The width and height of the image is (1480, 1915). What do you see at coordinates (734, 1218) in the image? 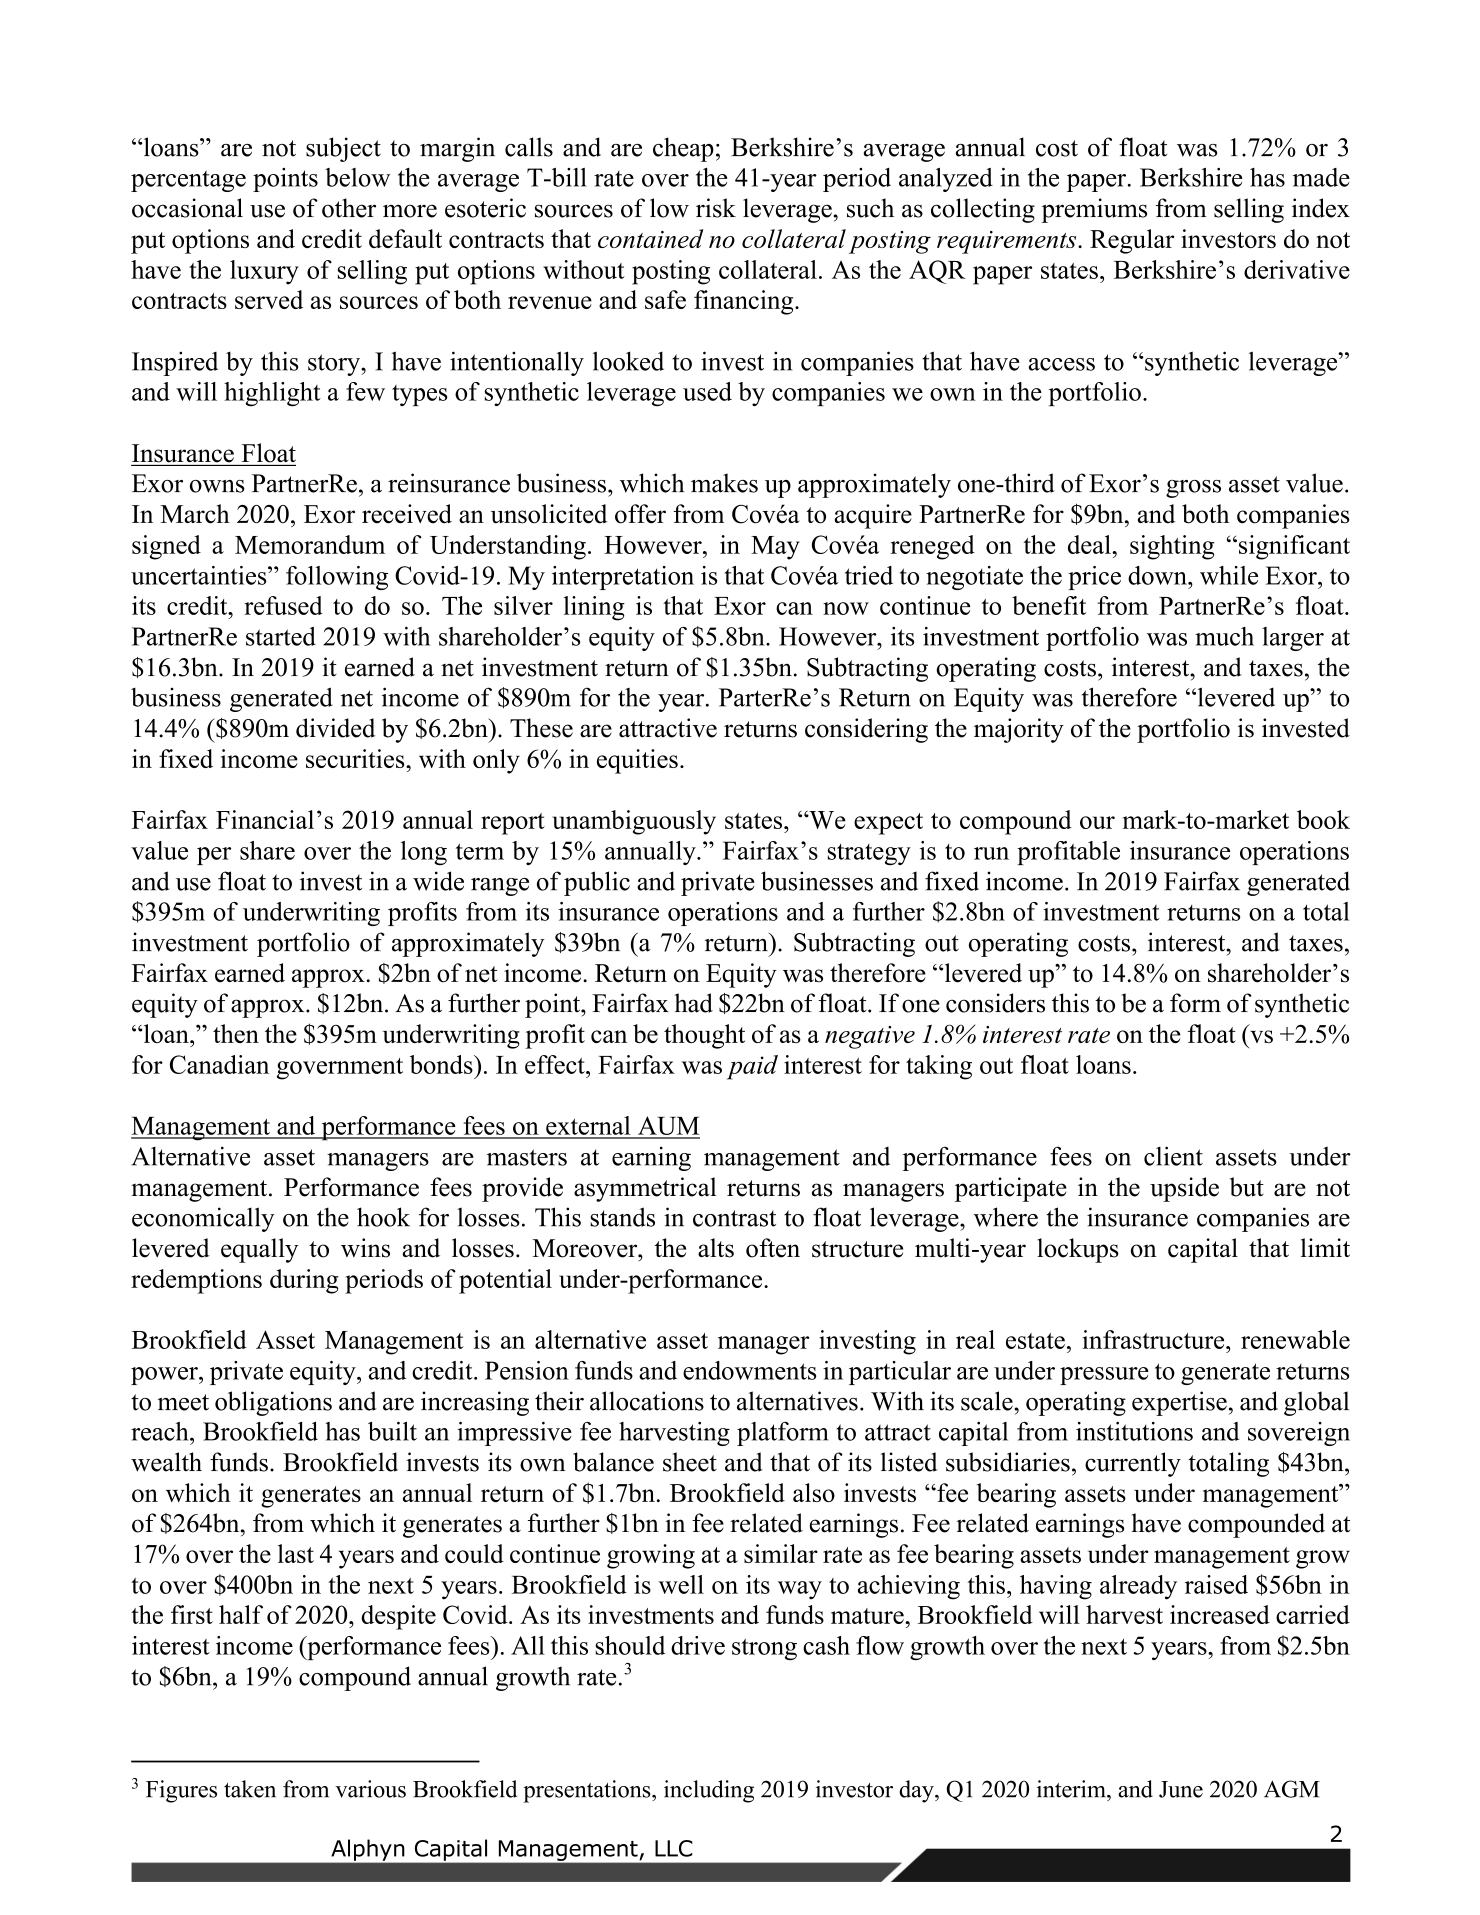
I see `contrast` at bounding box center [734, 1218].
